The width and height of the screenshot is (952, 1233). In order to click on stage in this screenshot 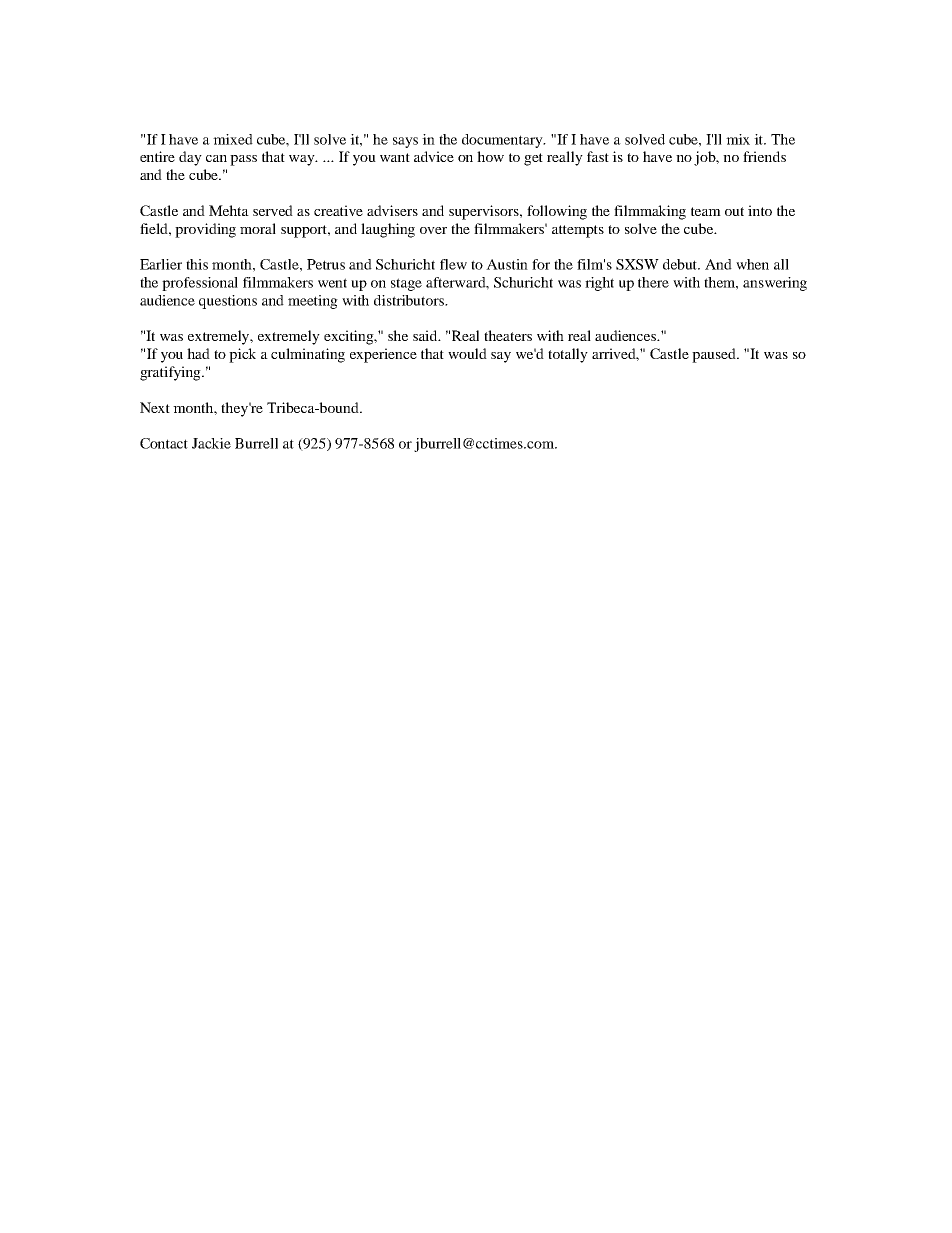, I will do `click(406, 284)`.
